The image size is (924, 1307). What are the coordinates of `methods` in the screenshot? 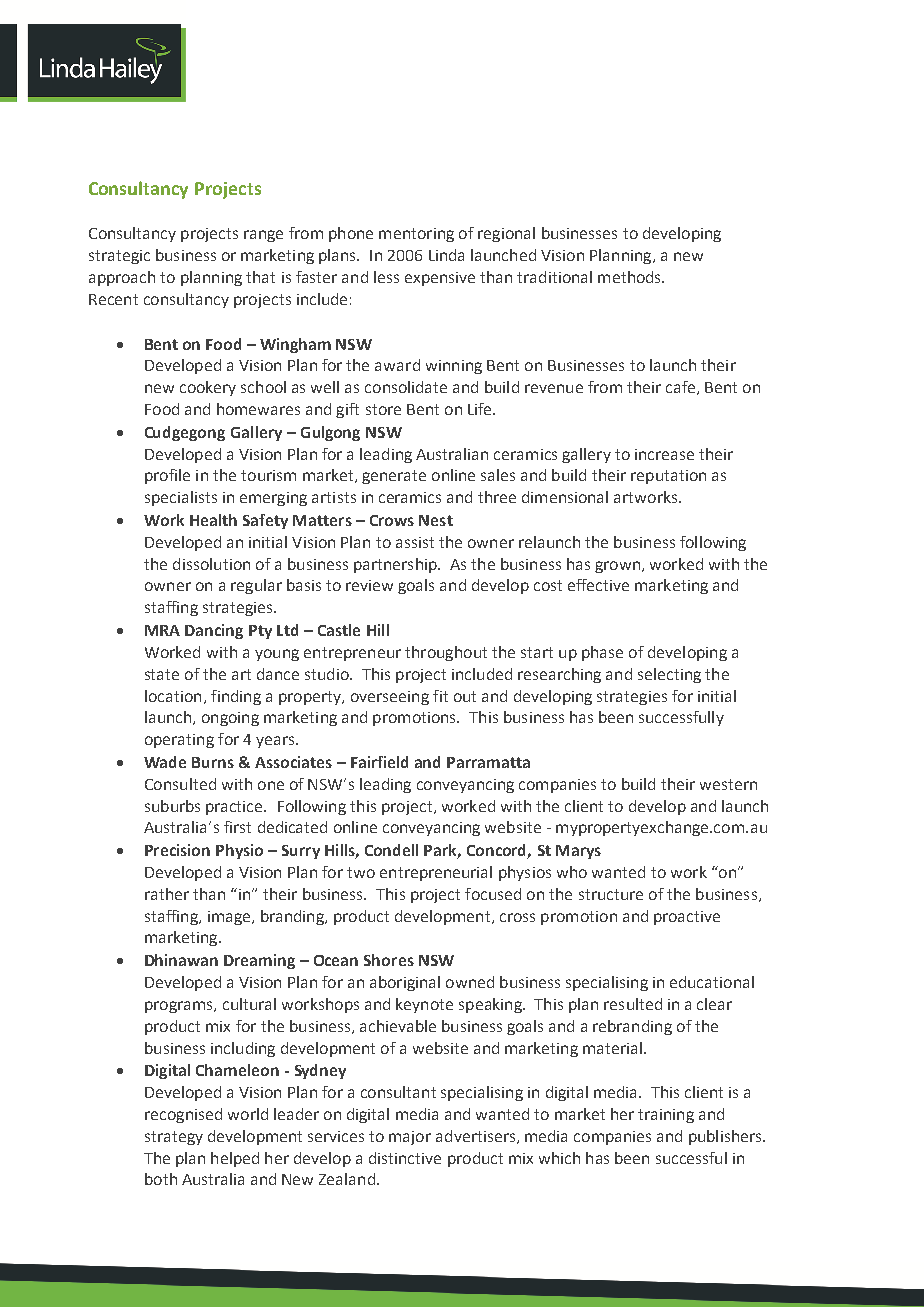 It's located at (630, 277).
